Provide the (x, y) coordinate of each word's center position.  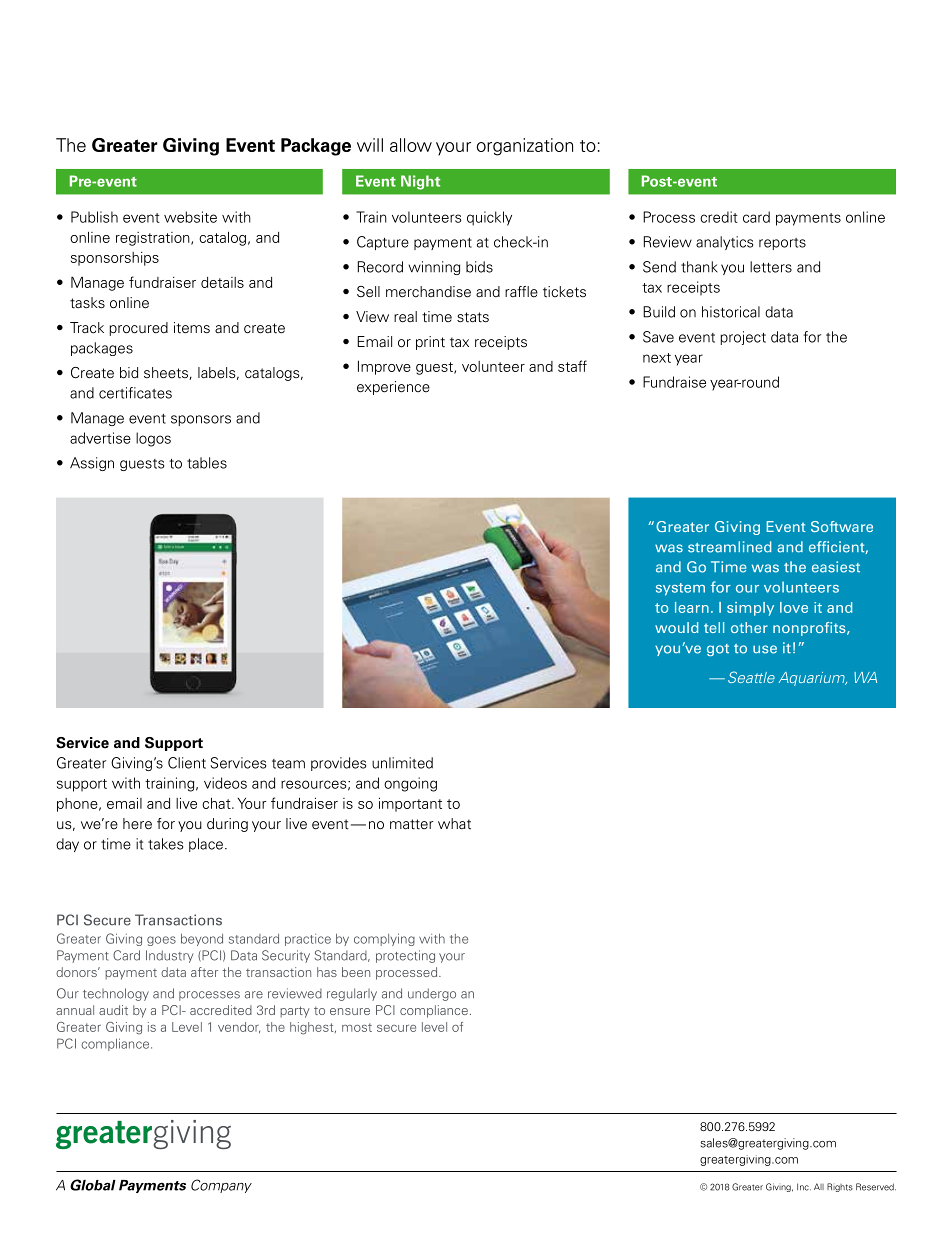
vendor (239, 1027)
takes (165, 844)
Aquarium (813, 679)
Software (842, 526)
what (454, 824)
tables (207, 463)
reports (782, 244)
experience (393, 388)
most (357, 1027)
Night (420, 182)
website (190, 217)
